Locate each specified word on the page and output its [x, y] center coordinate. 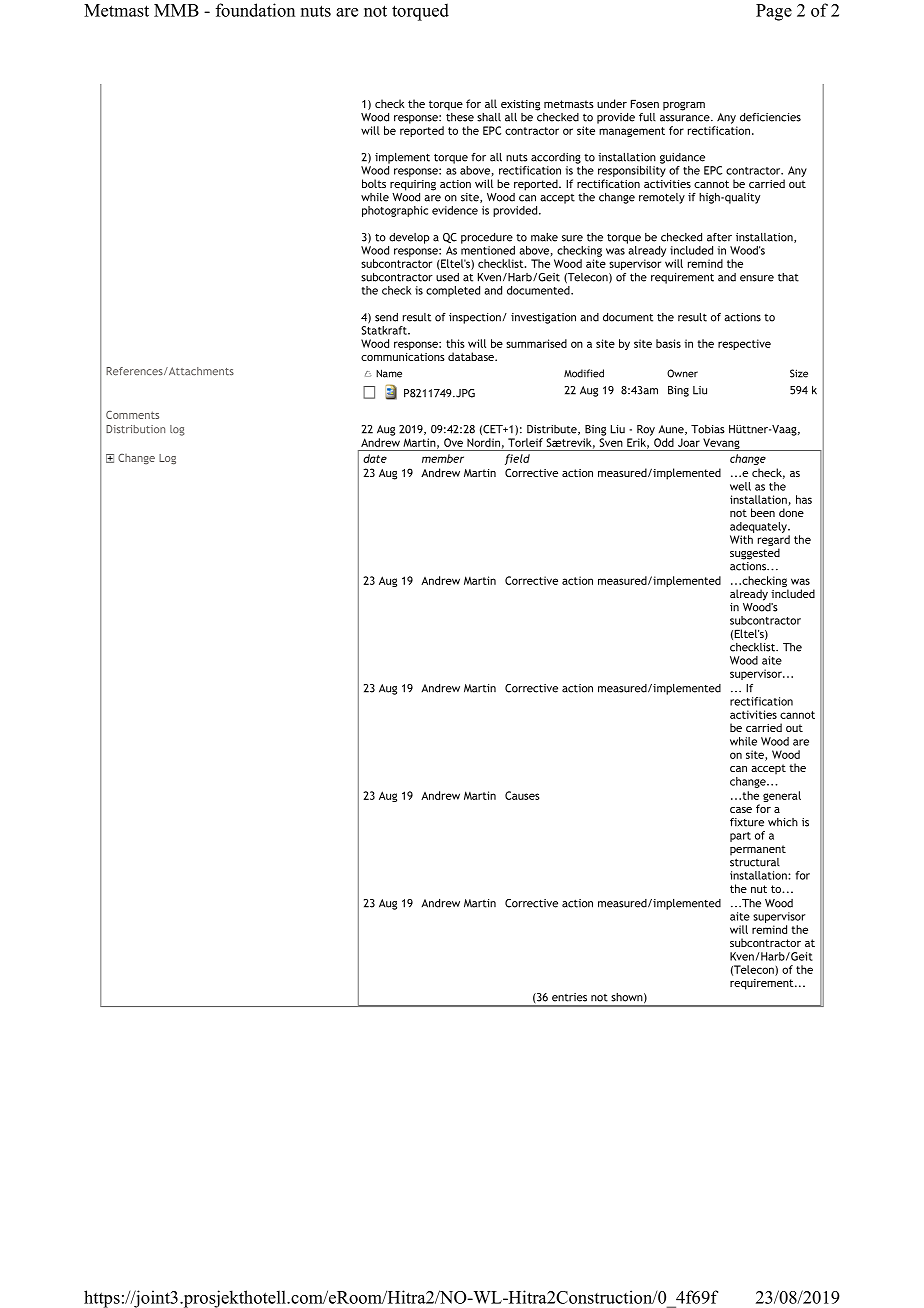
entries [569, 997]
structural [755, 861]
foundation [255, 10]
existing [520, 105]
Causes [522, 795]
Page [774, 12]
